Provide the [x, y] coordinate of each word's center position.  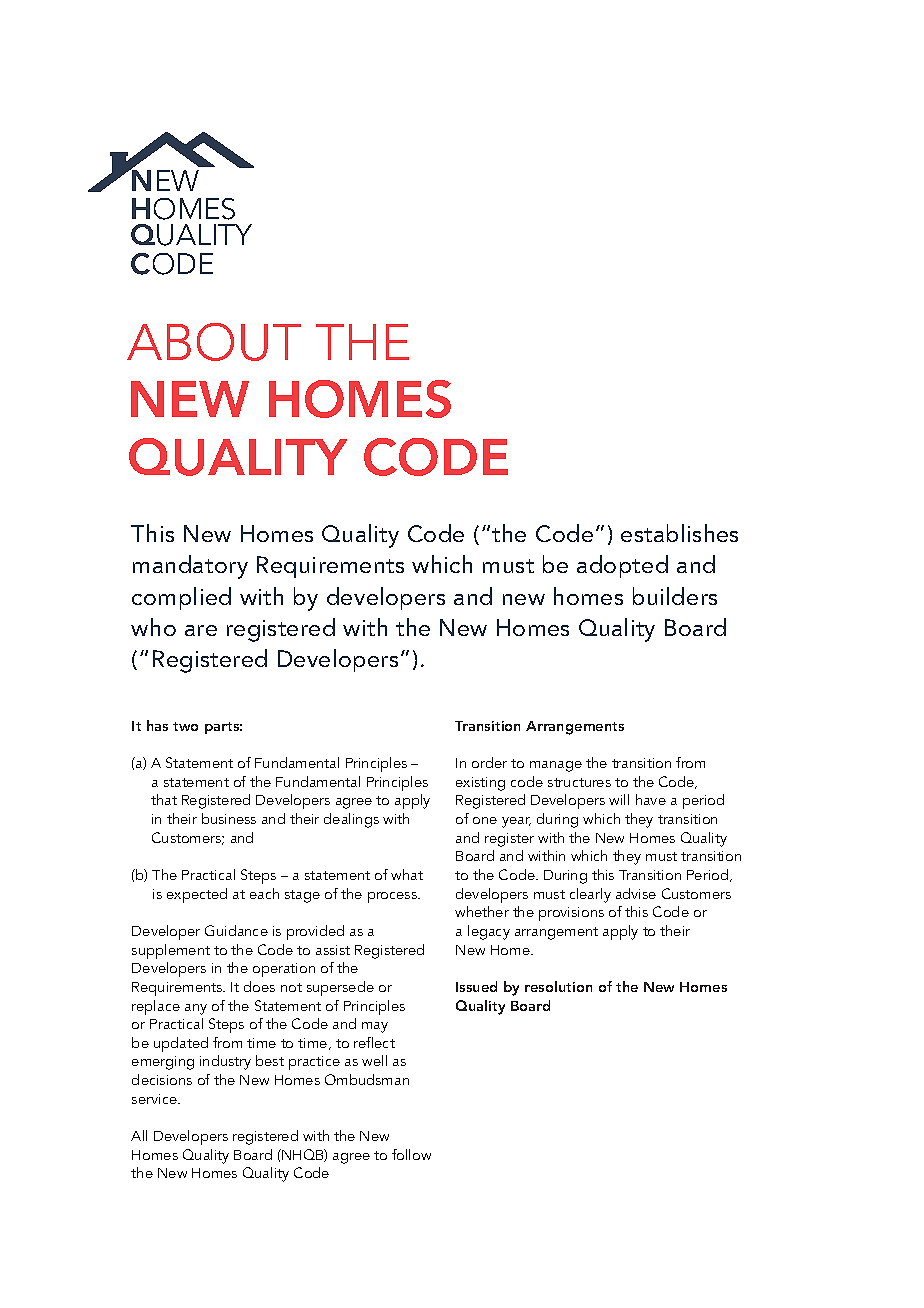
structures [579, 782]
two [185, 726]
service [155, 1099]
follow [411, 1154]
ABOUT [214, 342]
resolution [558, 986]
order [489, 762]
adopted [622, 566]
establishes [679, 533]
